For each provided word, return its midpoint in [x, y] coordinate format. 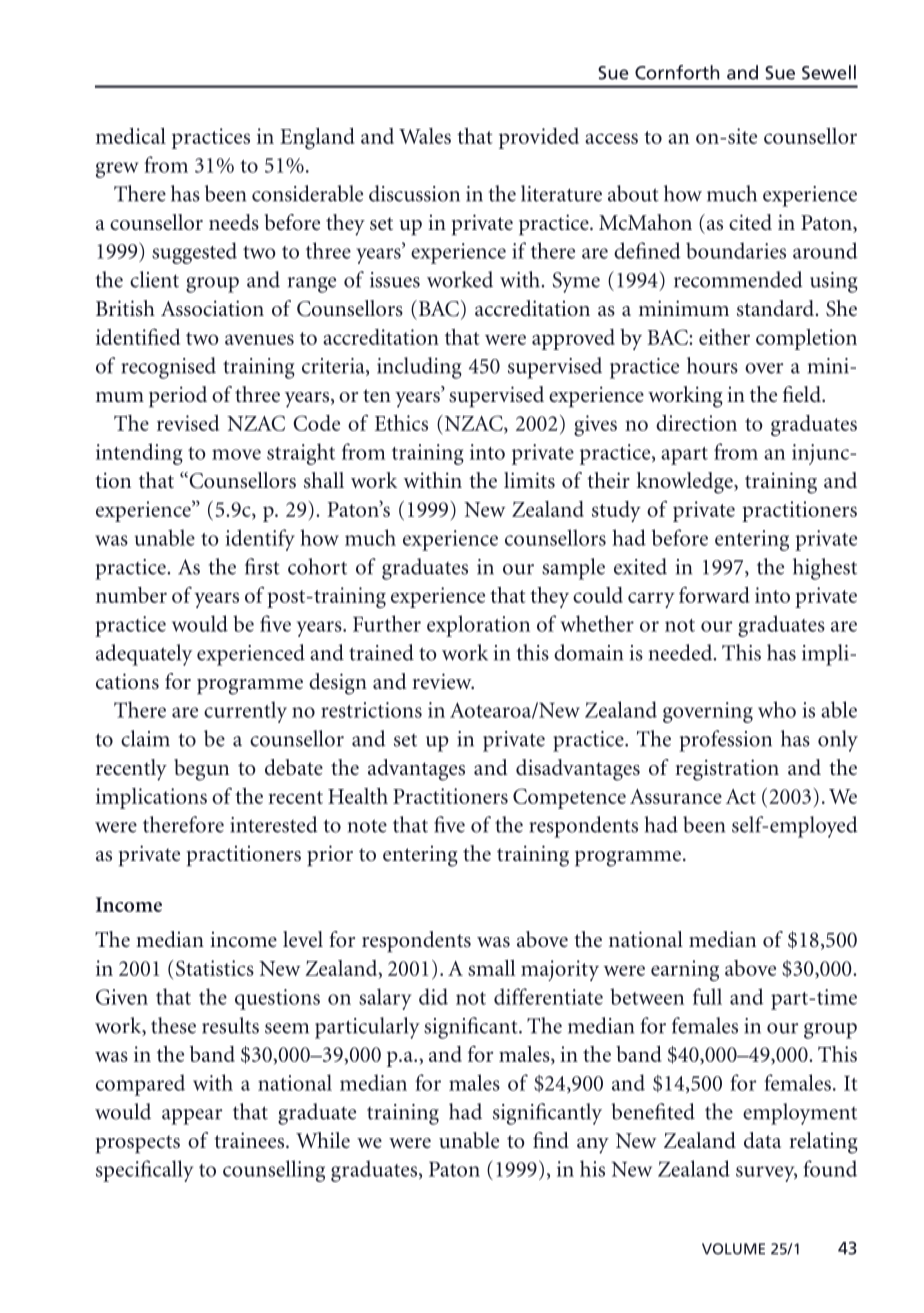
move [236, 454]
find [551, 1140]
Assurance [676, 796]
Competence [569, 798]
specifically [144, 1171]
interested [274, 824]
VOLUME [733, 1249]
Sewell [829, 72]
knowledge [685, 483]
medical [131, 136]
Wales [425, 136]
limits [529, 480]
